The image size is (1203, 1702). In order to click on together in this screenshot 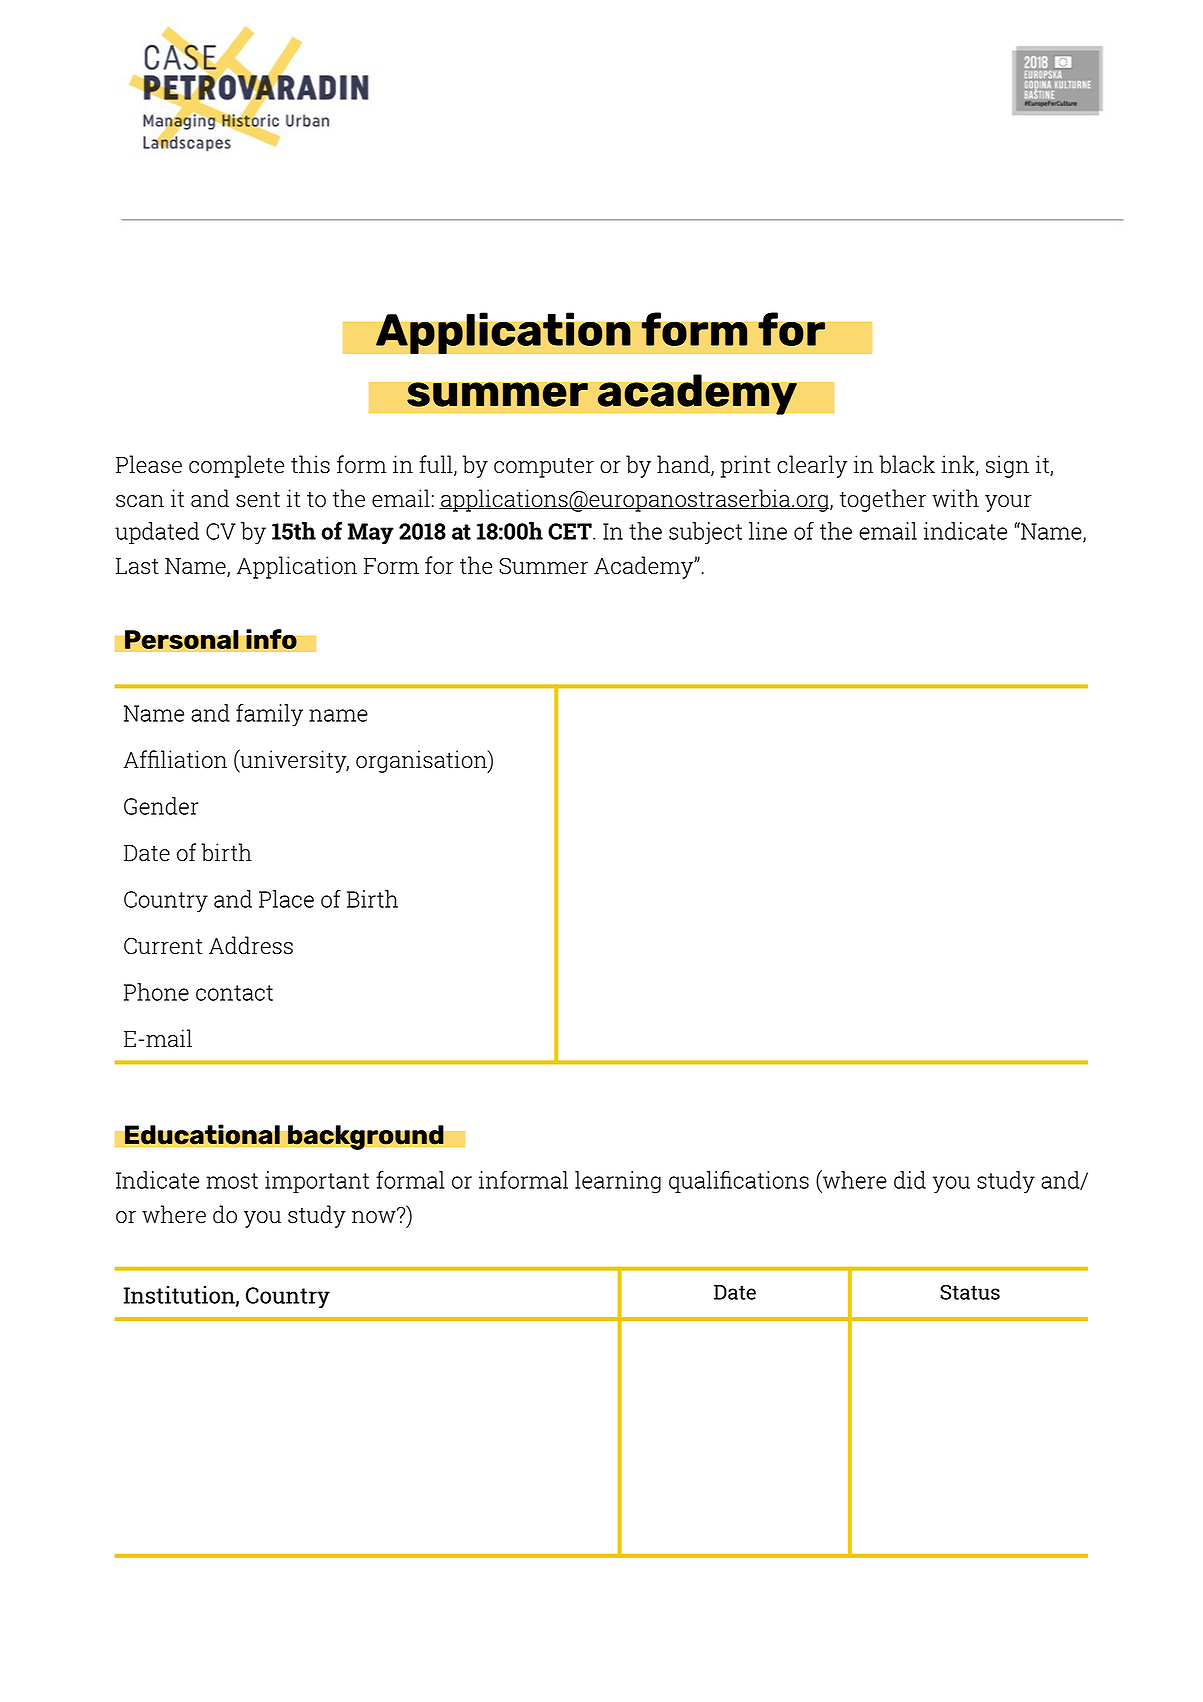, I will do `click(883, 500)`.
